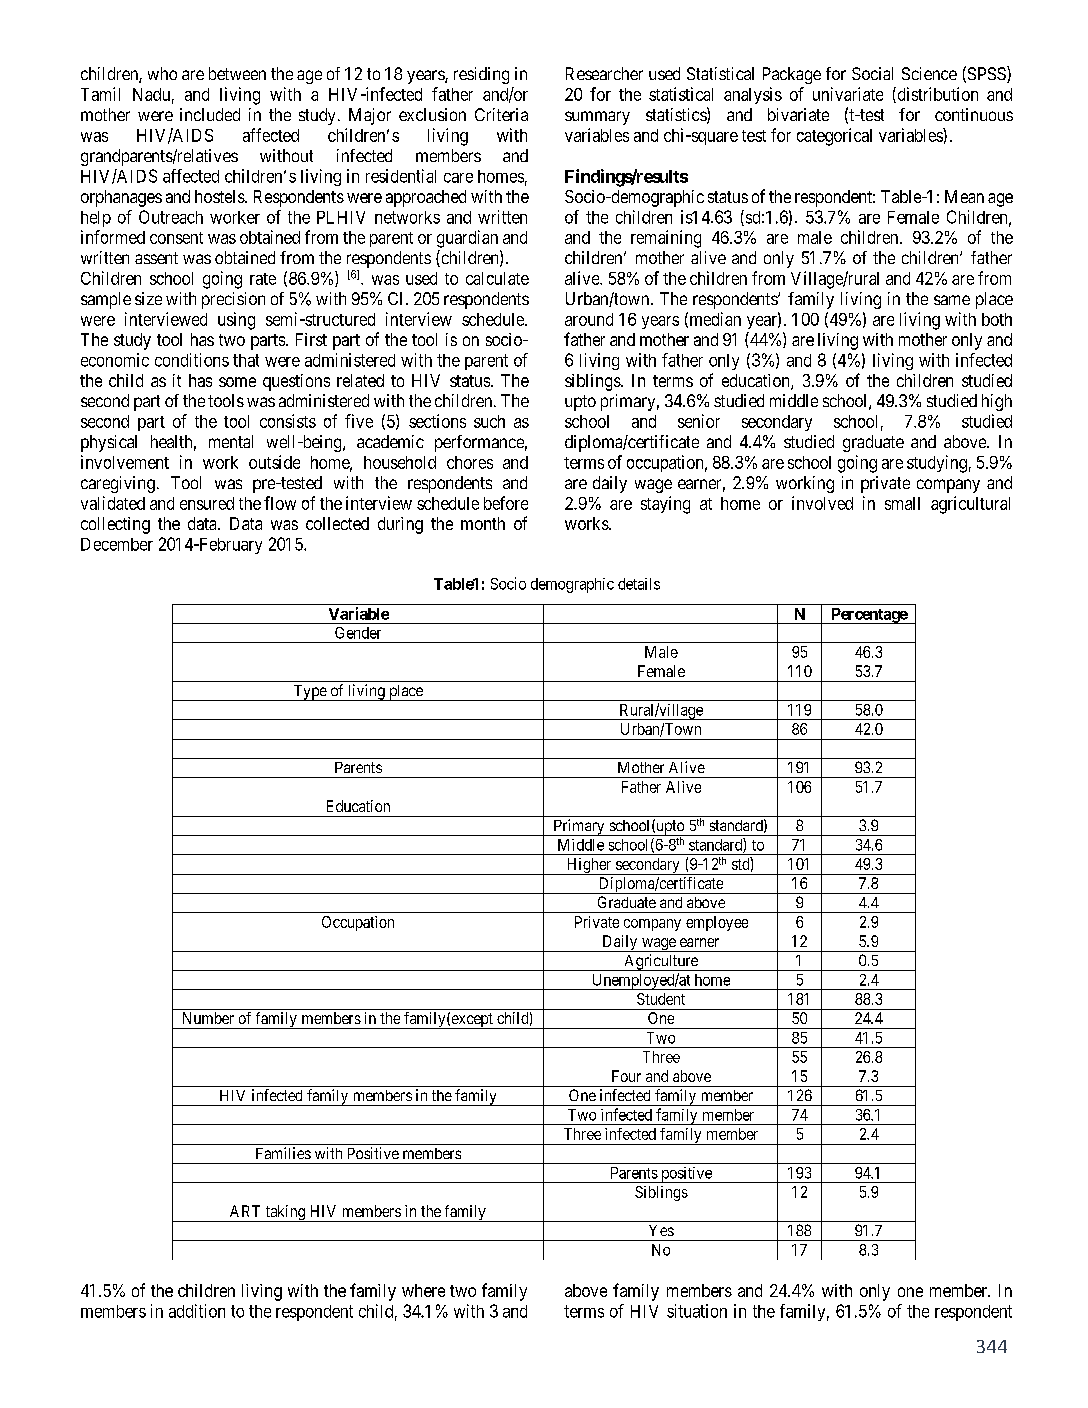 This document has height=1408, width=1088. I want to click on small, so click(902, 503).
